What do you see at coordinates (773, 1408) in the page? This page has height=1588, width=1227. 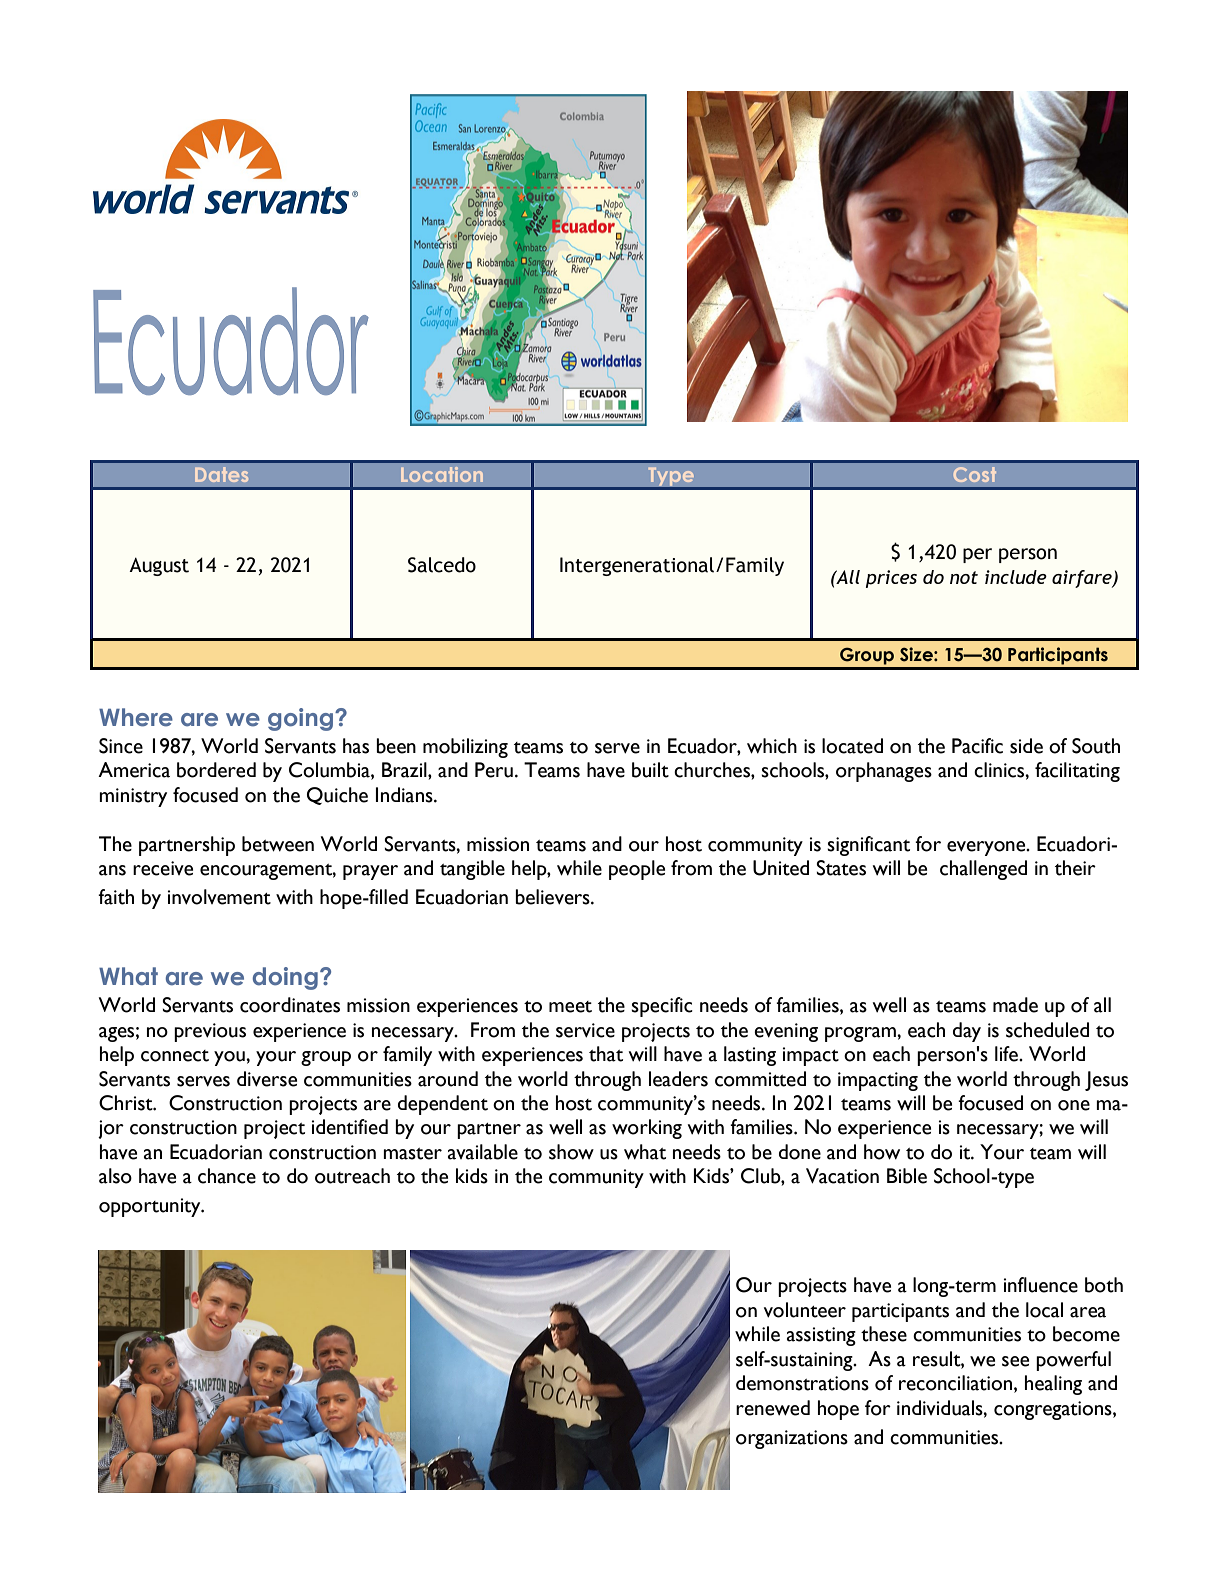 I see `renewed` at bounding box center [773, 1408].
